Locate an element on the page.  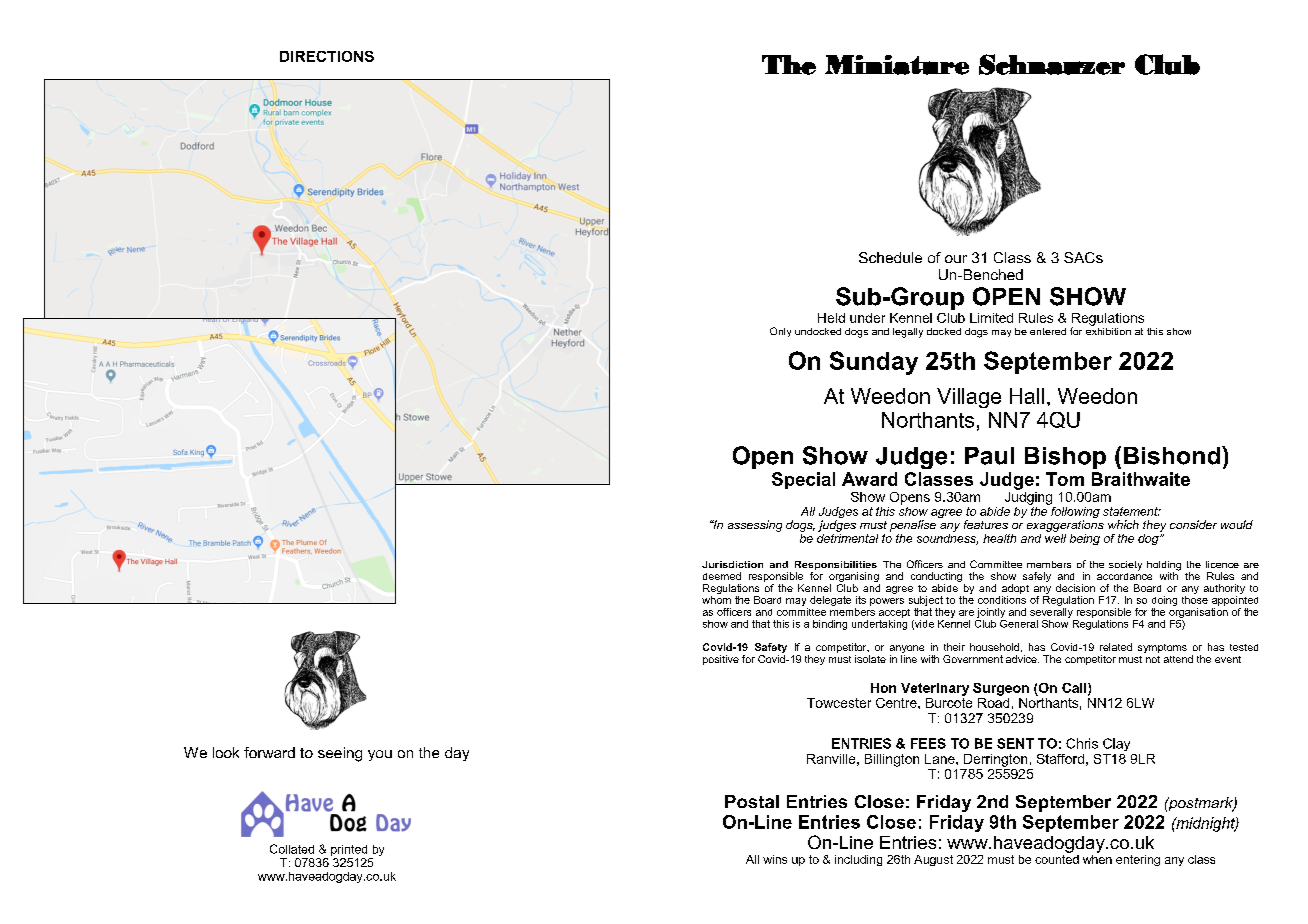
DIRECTIONS is located at coordinates (327, 56).
